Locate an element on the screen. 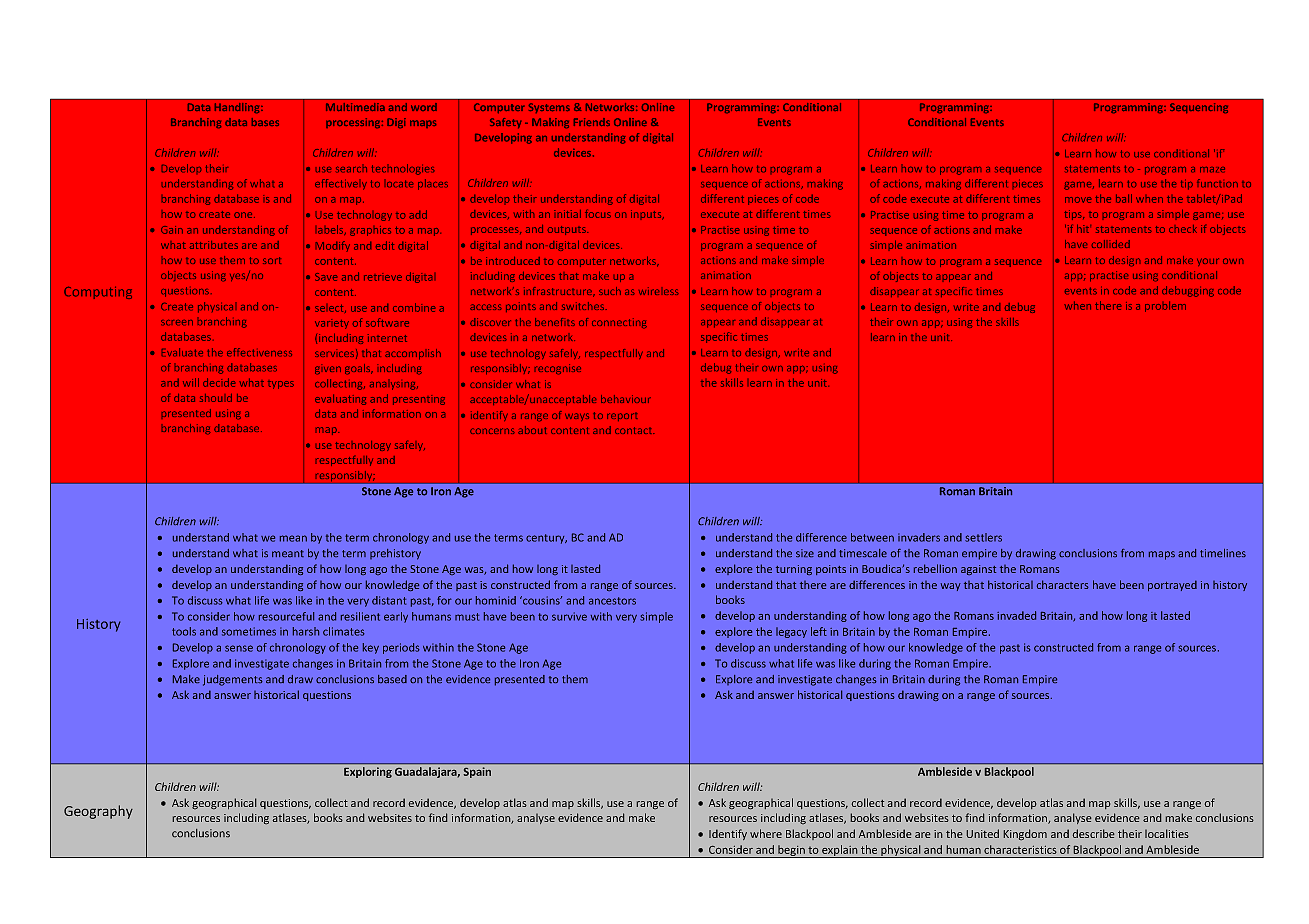  Sequencing is located at coordinates (1199, 108).
